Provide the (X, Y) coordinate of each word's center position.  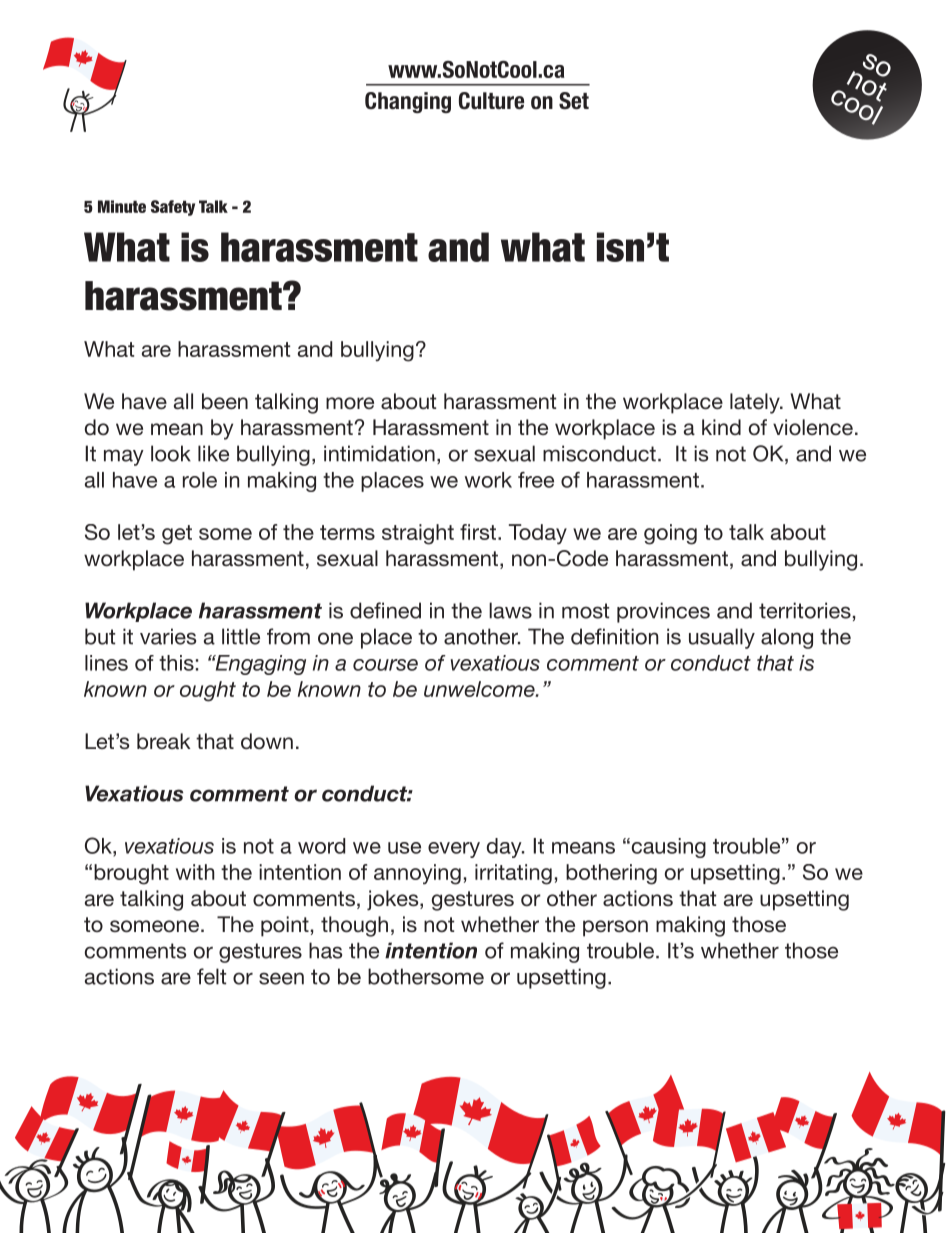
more (350, 403)
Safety (173, 208)
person (615, 928)
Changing (408, 102)
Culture (491, 101)
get (177, 535)
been (225, 401)
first (478, 532)
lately (756, 403)
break (164, 741)
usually (722, 638)
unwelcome (480, 689)
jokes (394, 900)
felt (211, 976)
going (670, 534)
